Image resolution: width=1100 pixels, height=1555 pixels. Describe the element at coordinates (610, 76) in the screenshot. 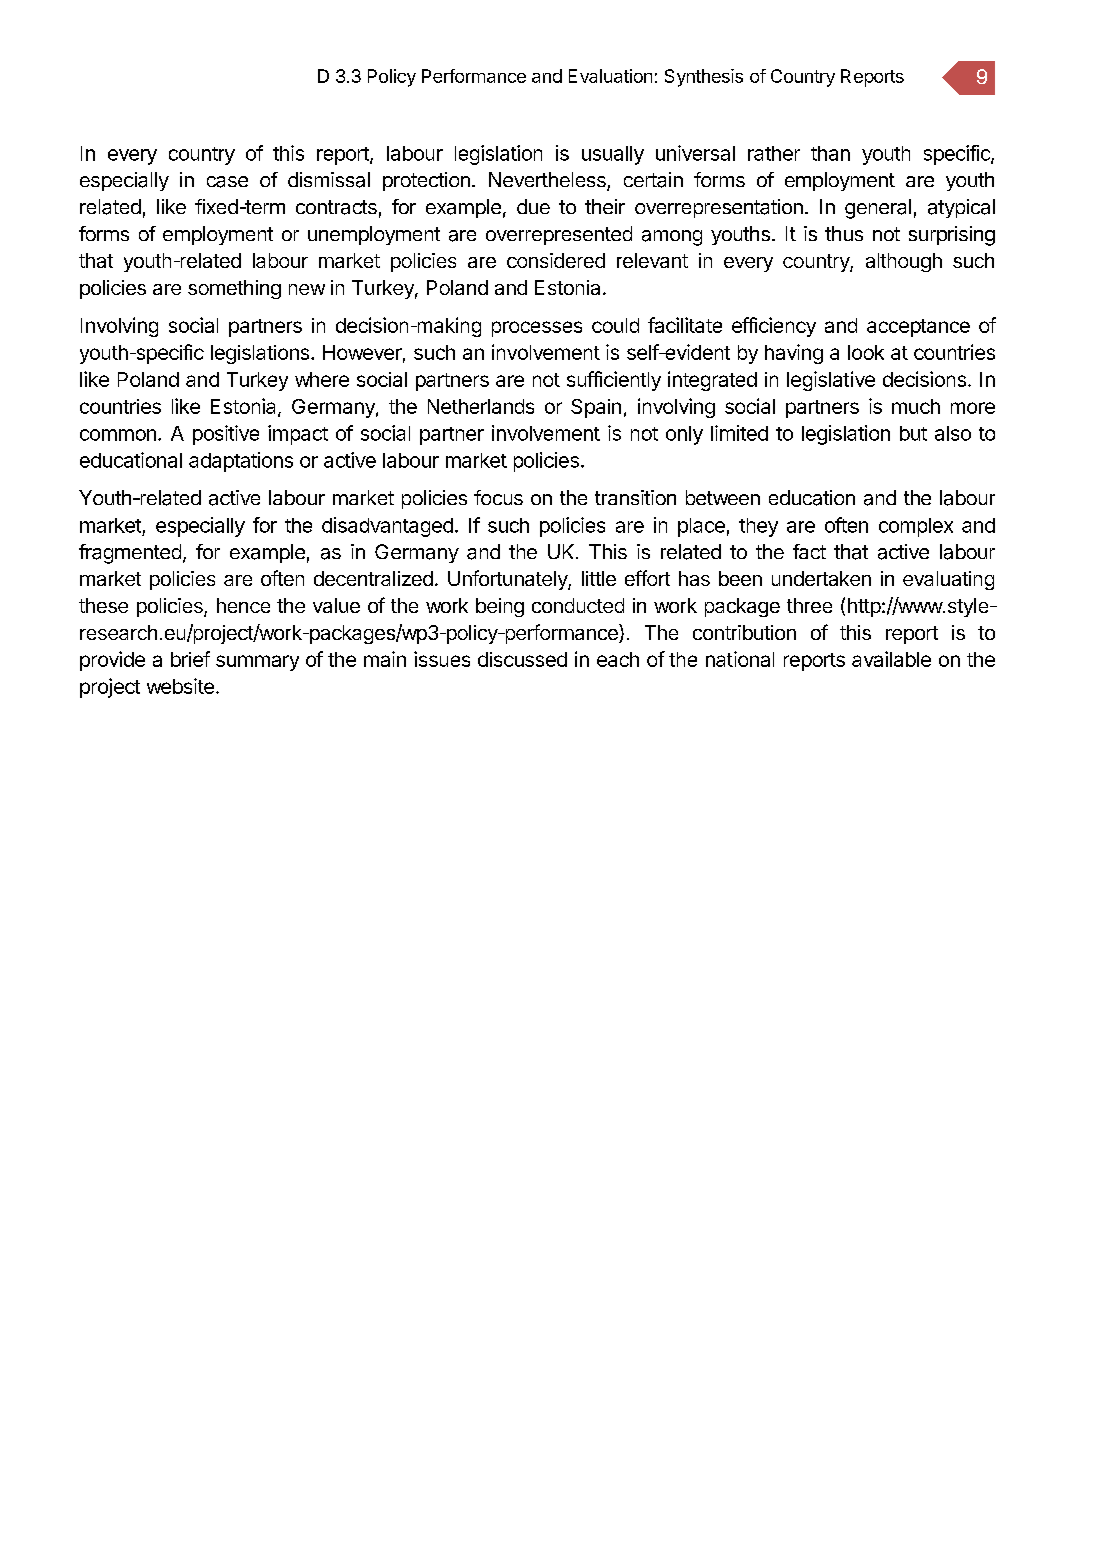

I see `Evaluation` at that location.
